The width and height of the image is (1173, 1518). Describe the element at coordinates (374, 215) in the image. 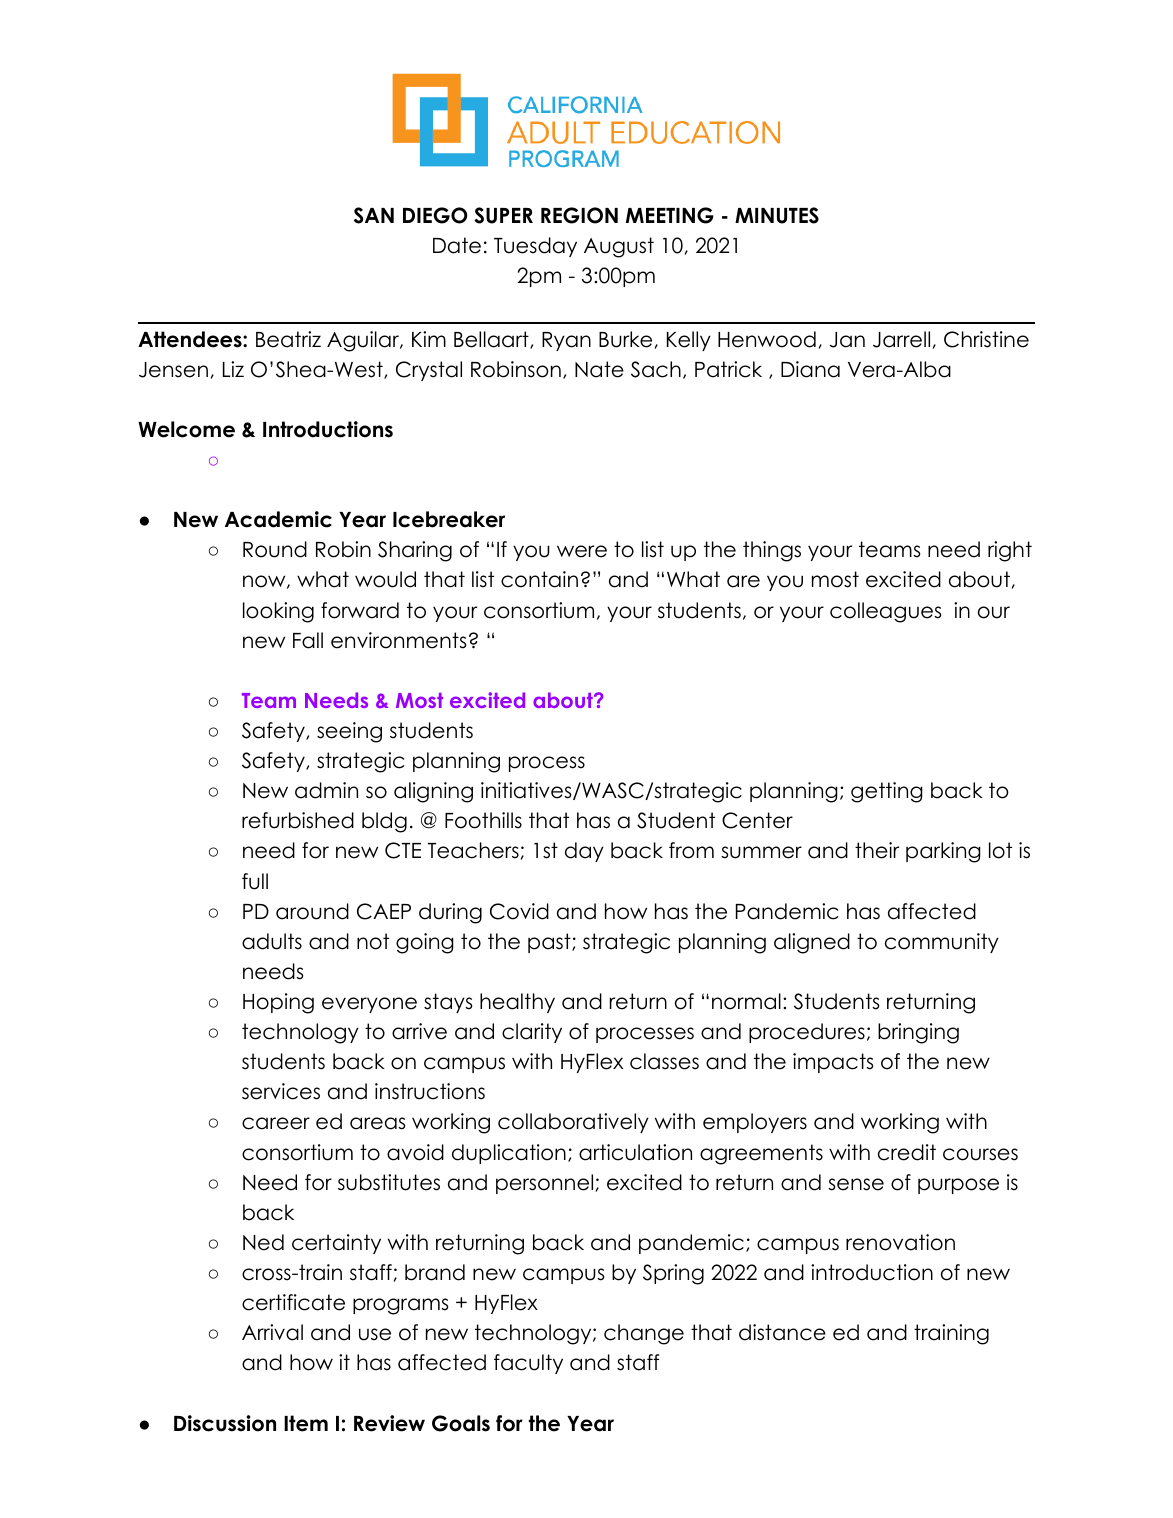

I see `SAN` at that location.
